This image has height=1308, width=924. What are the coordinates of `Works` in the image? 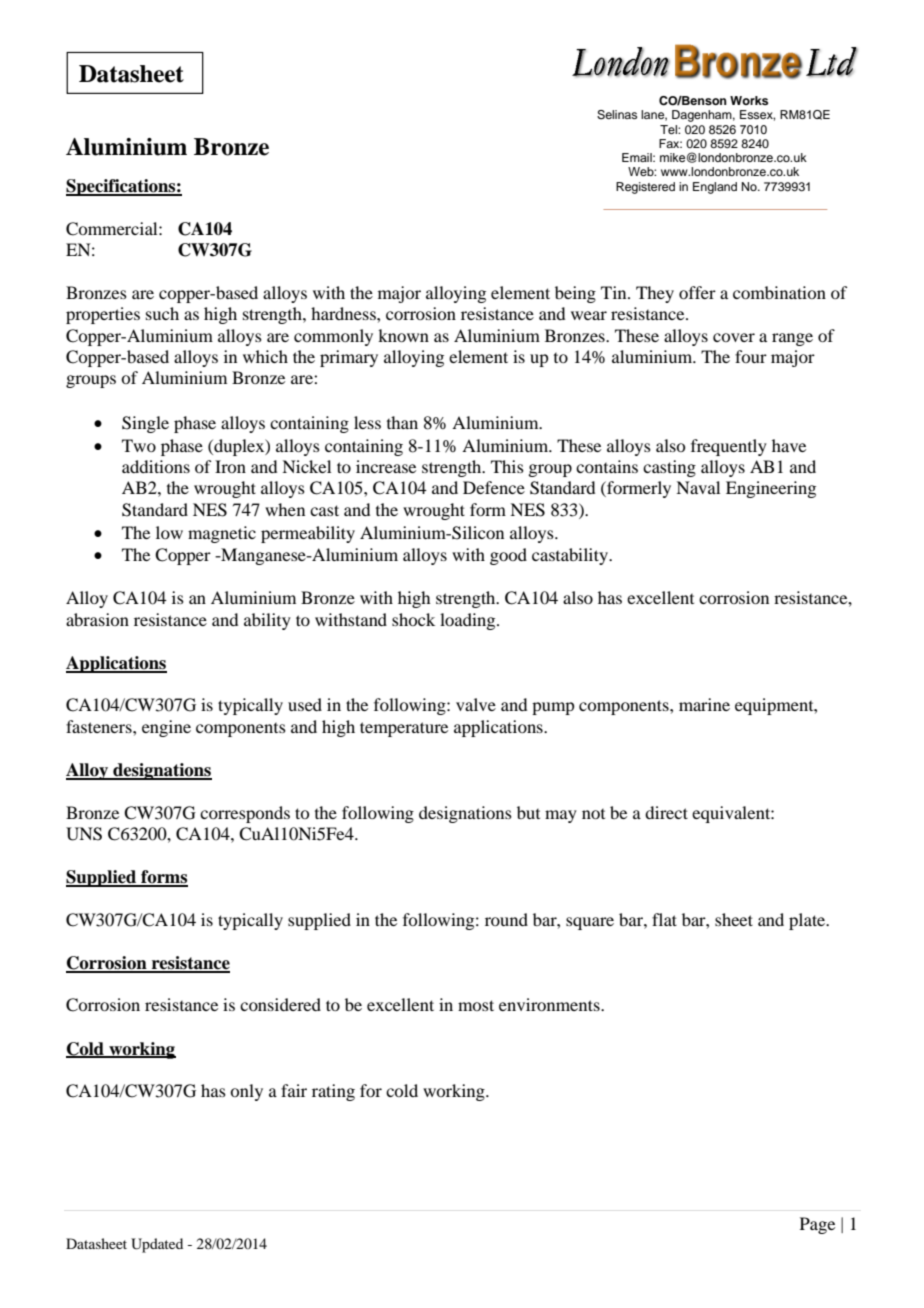 It's located at (749, 100).
